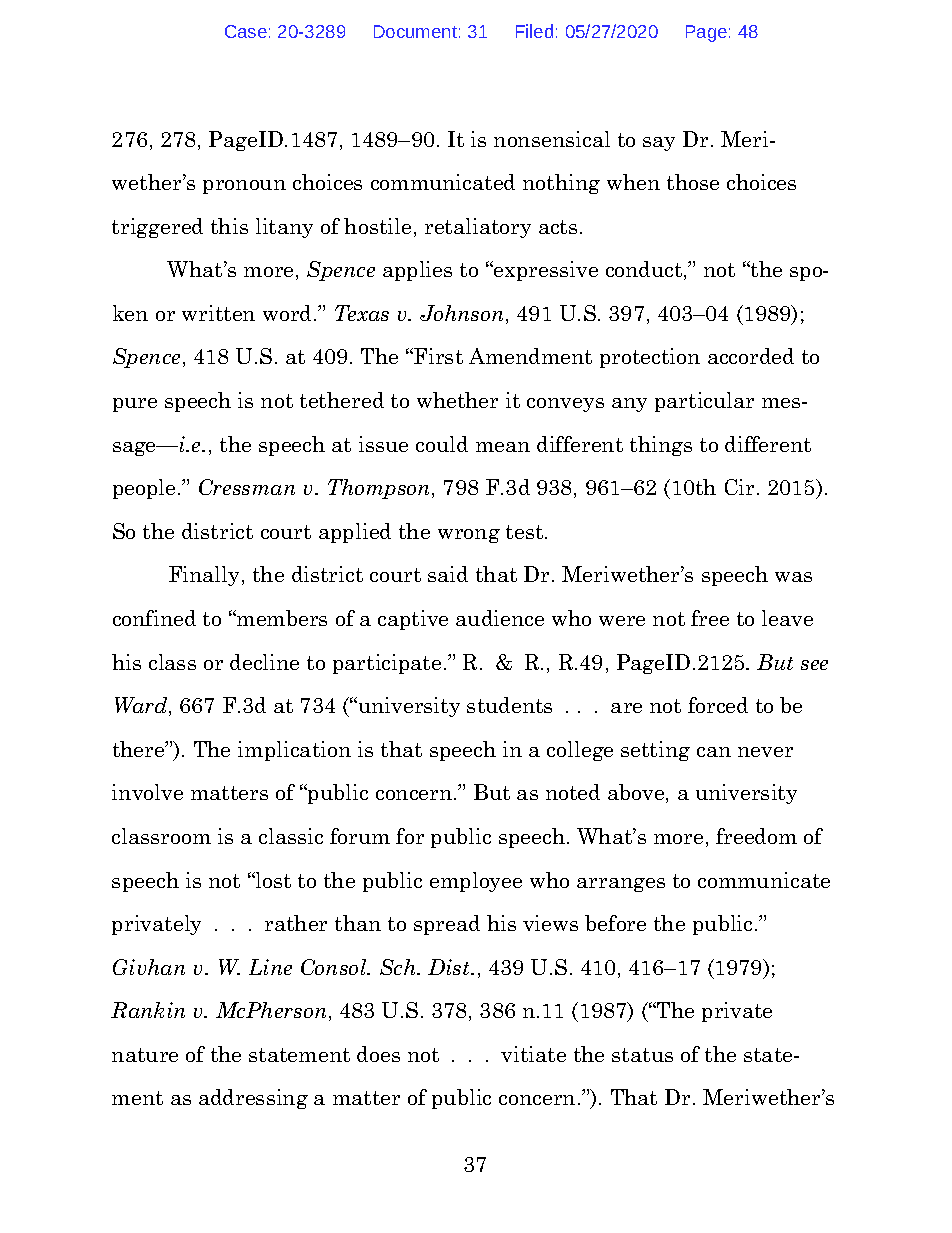 The height and width of the screenshot is (1233, 952). What do you see at coordinates (246, 31) in the screenshot?
I see `Case` at bounding box center [246, 31].
